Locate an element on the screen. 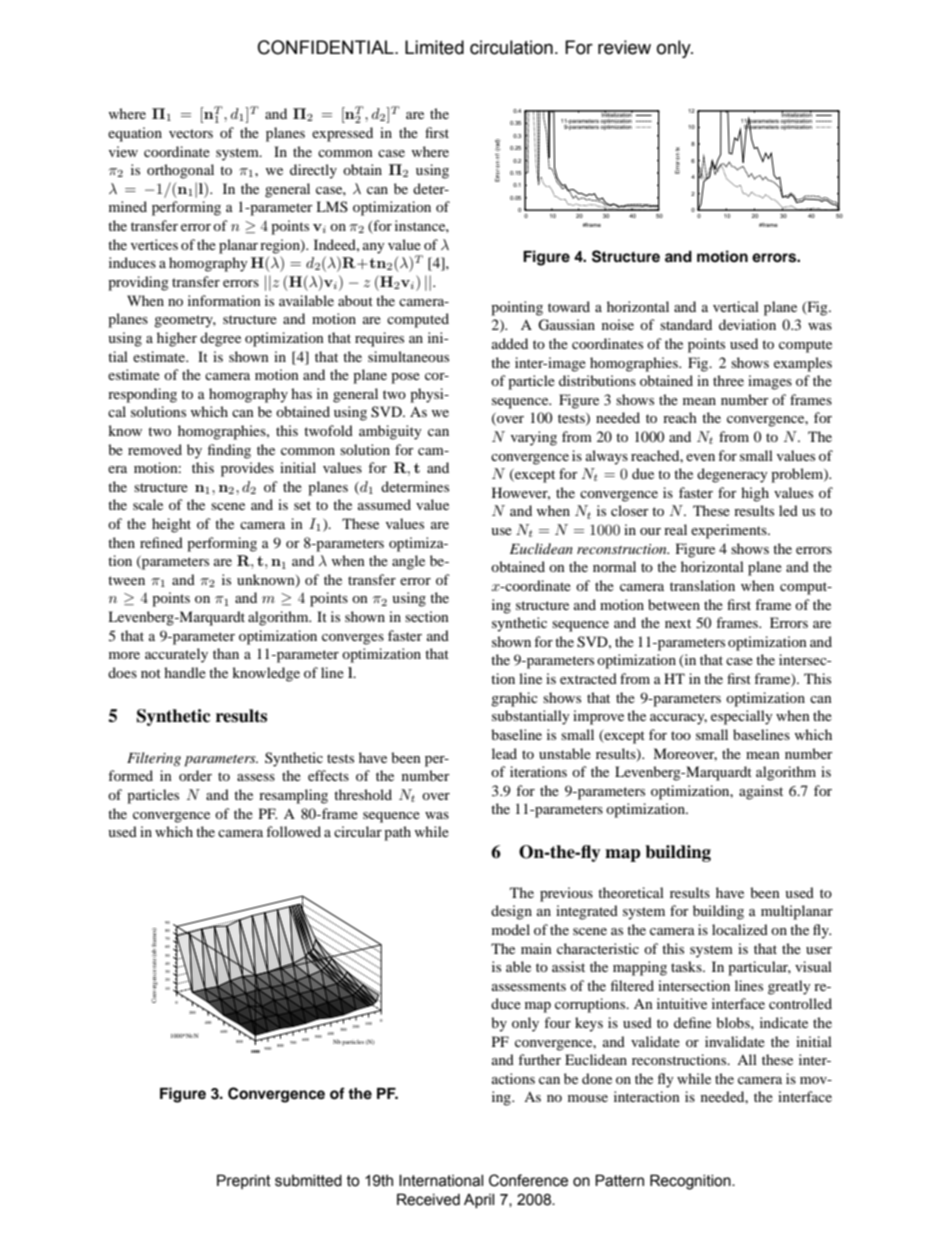  design is located at coordinates (511, 912).
